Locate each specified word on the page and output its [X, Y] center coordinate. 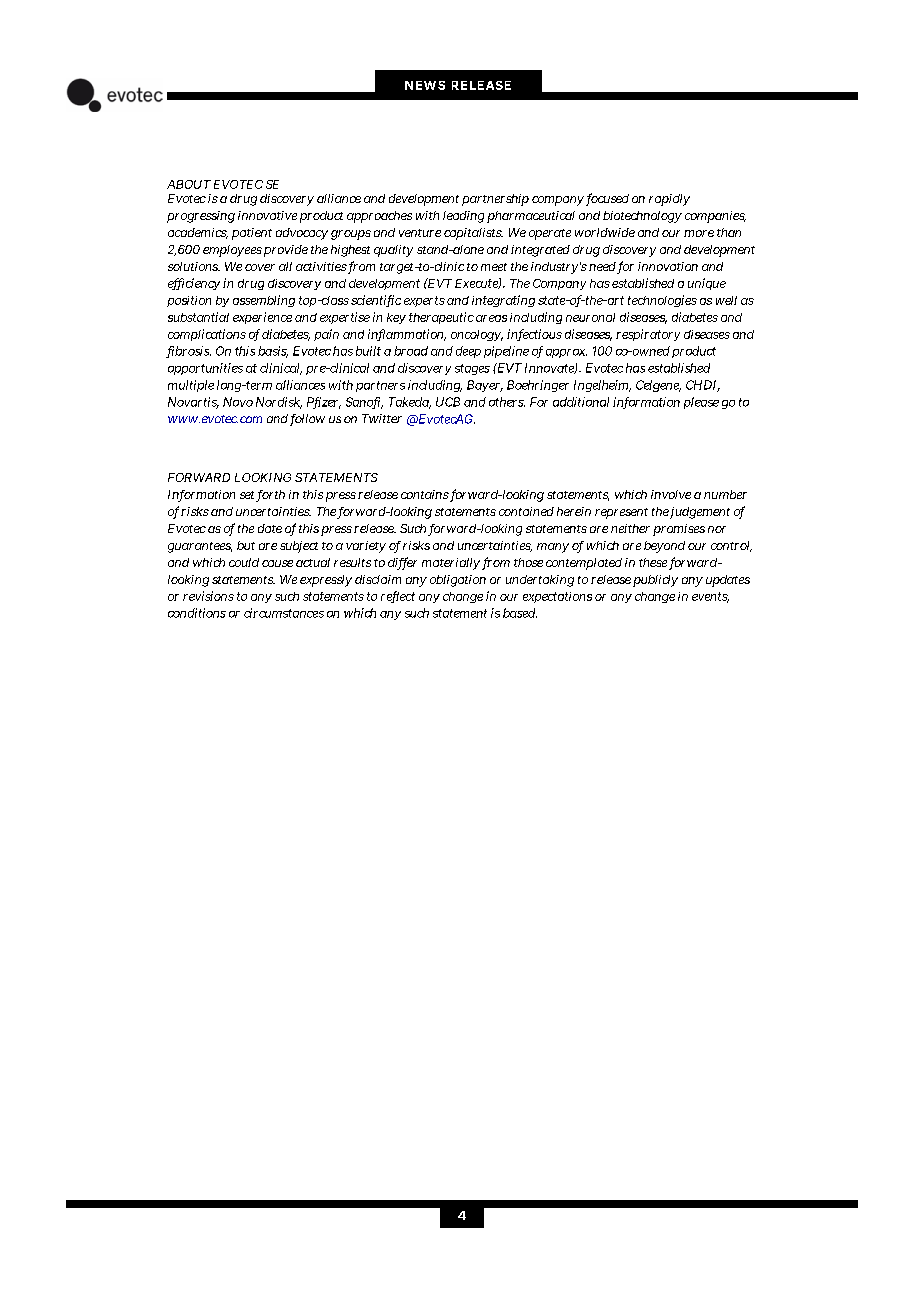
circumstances [284, 613]
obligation [458, 581]
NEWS [425, 85]
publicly [655, 581]
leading [463, 217]
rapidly [669, 200]
